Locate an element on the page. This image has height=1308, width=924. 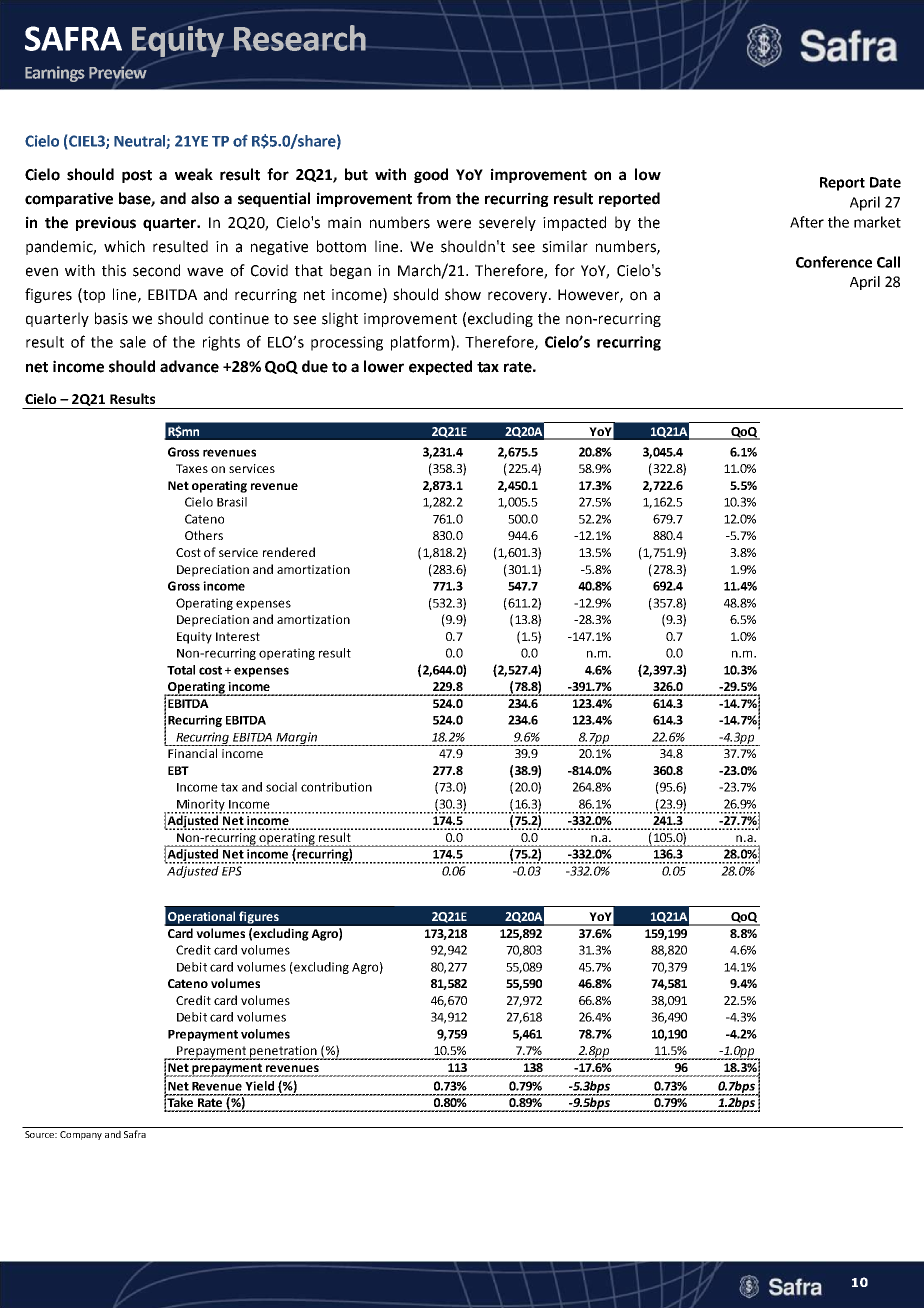
Date is located at coordinates (885, 182).
